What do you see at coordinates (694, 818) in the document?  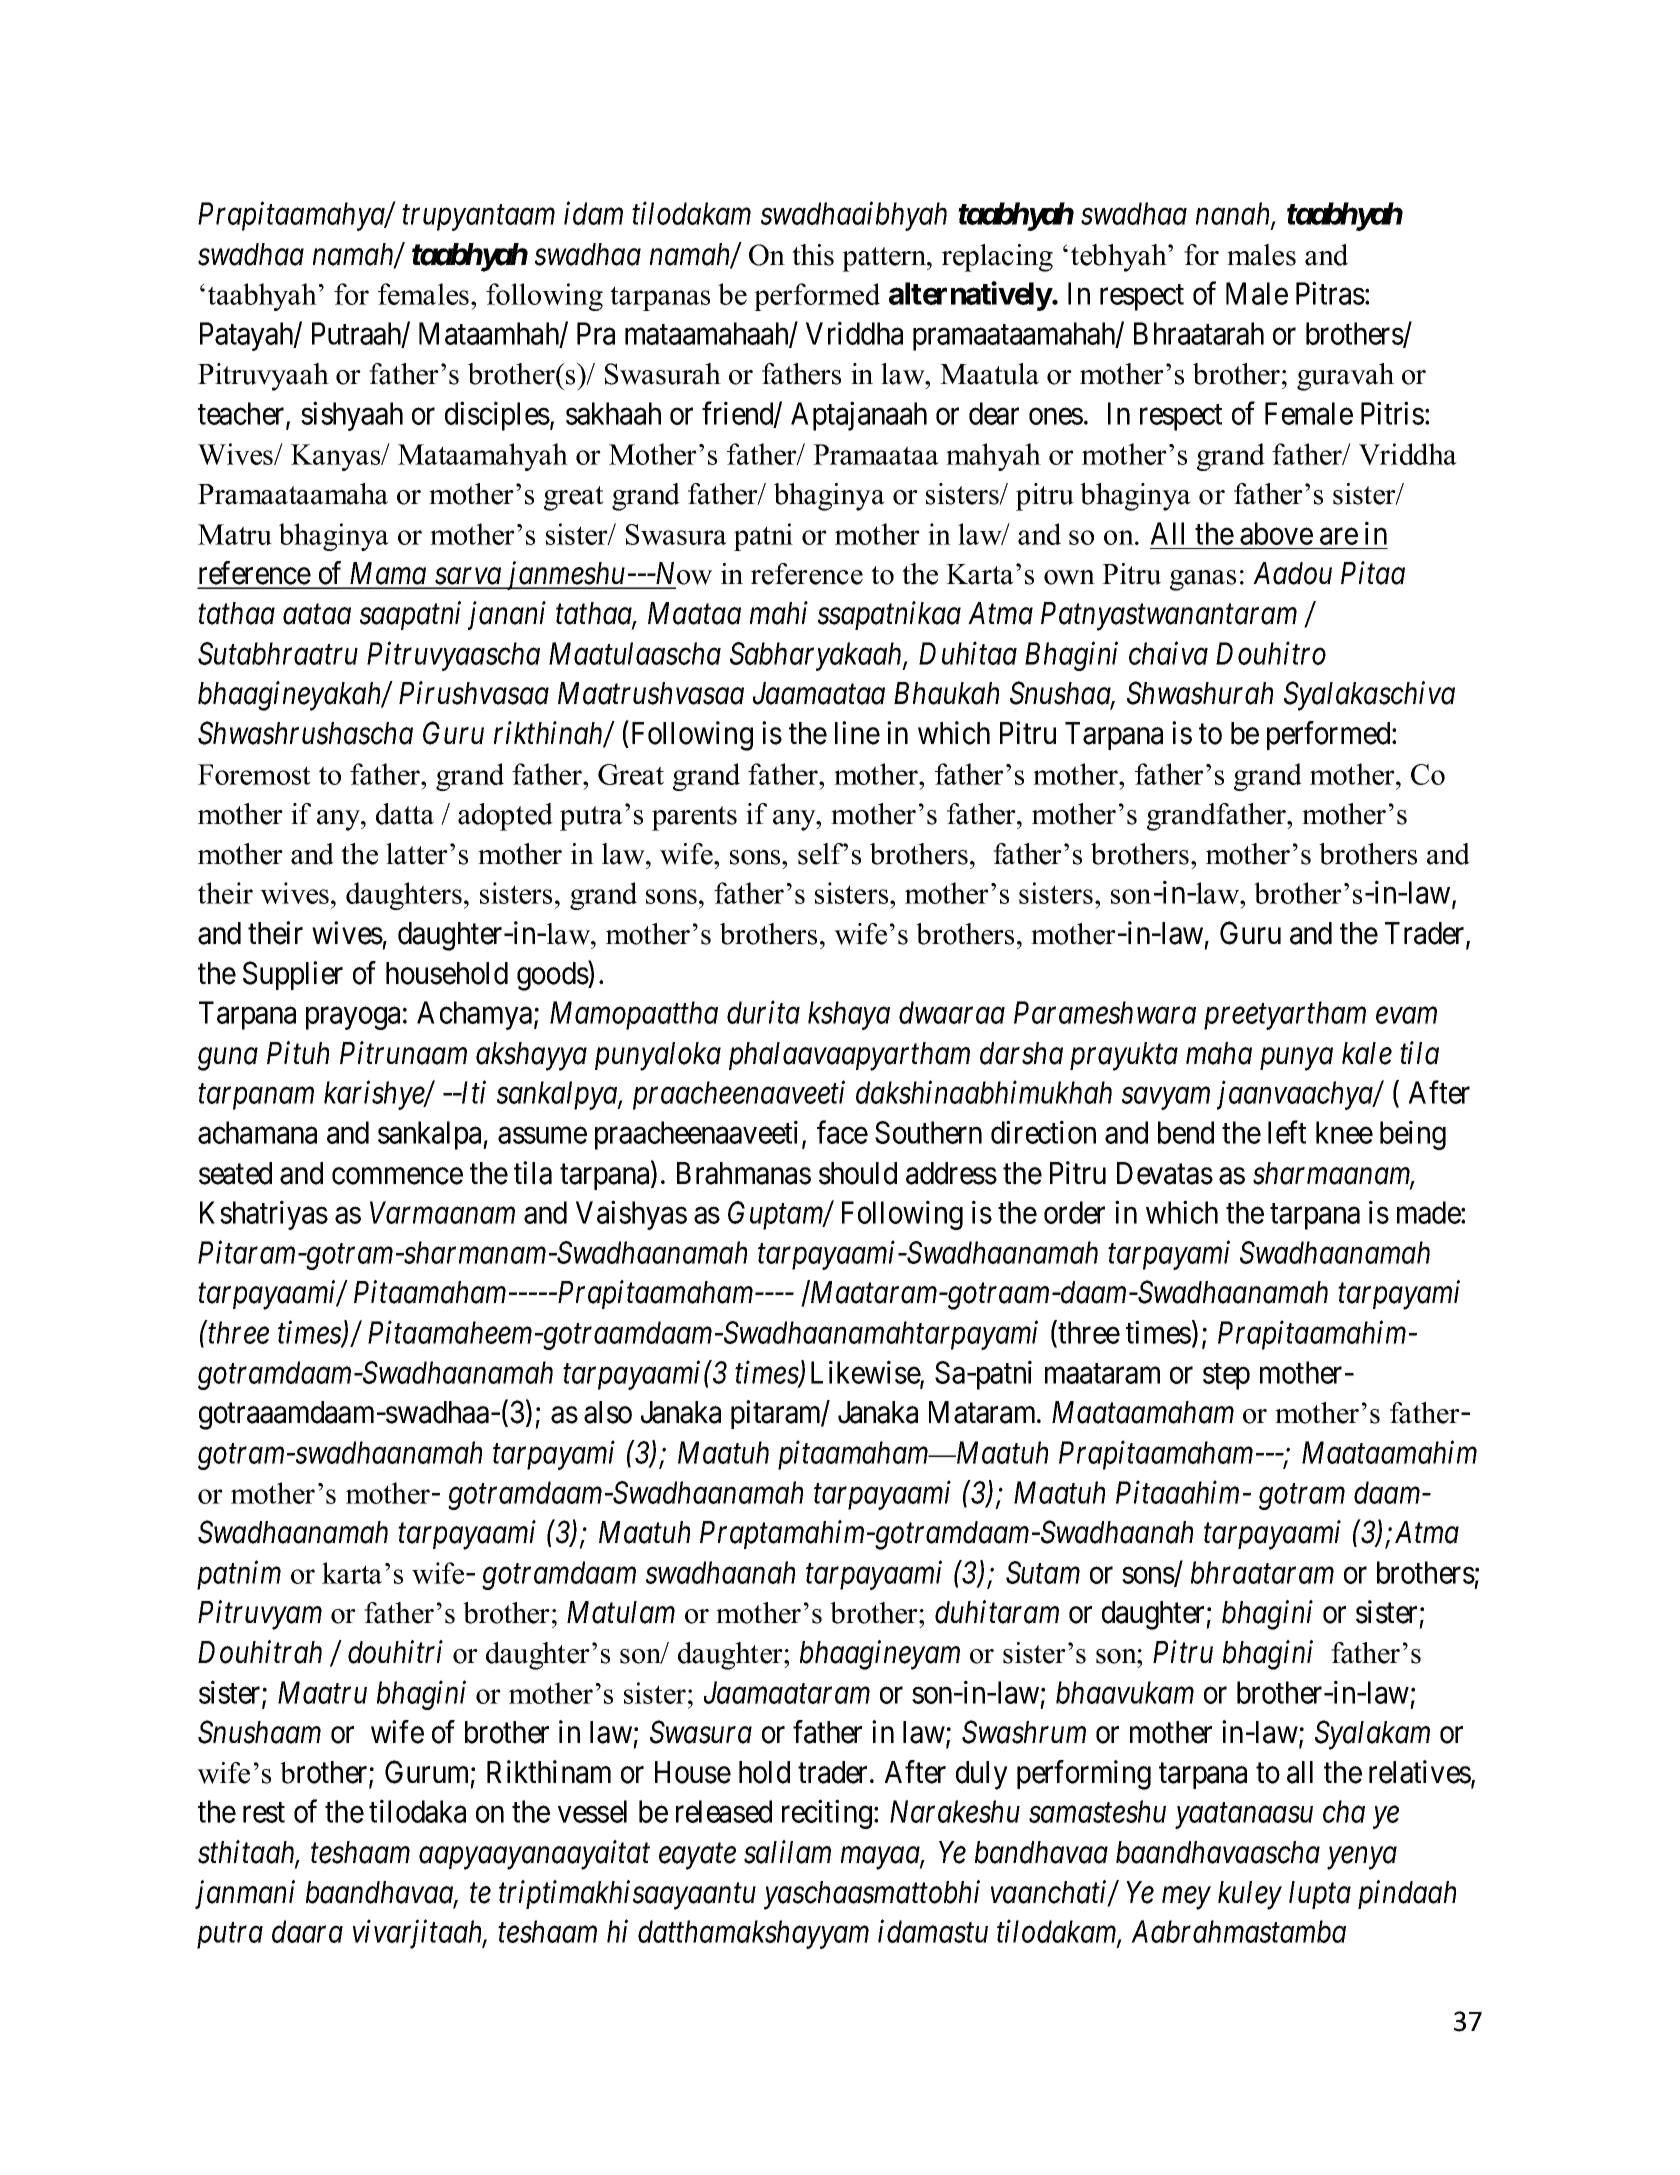 I see `parents` at bounding box center [694, 818].
